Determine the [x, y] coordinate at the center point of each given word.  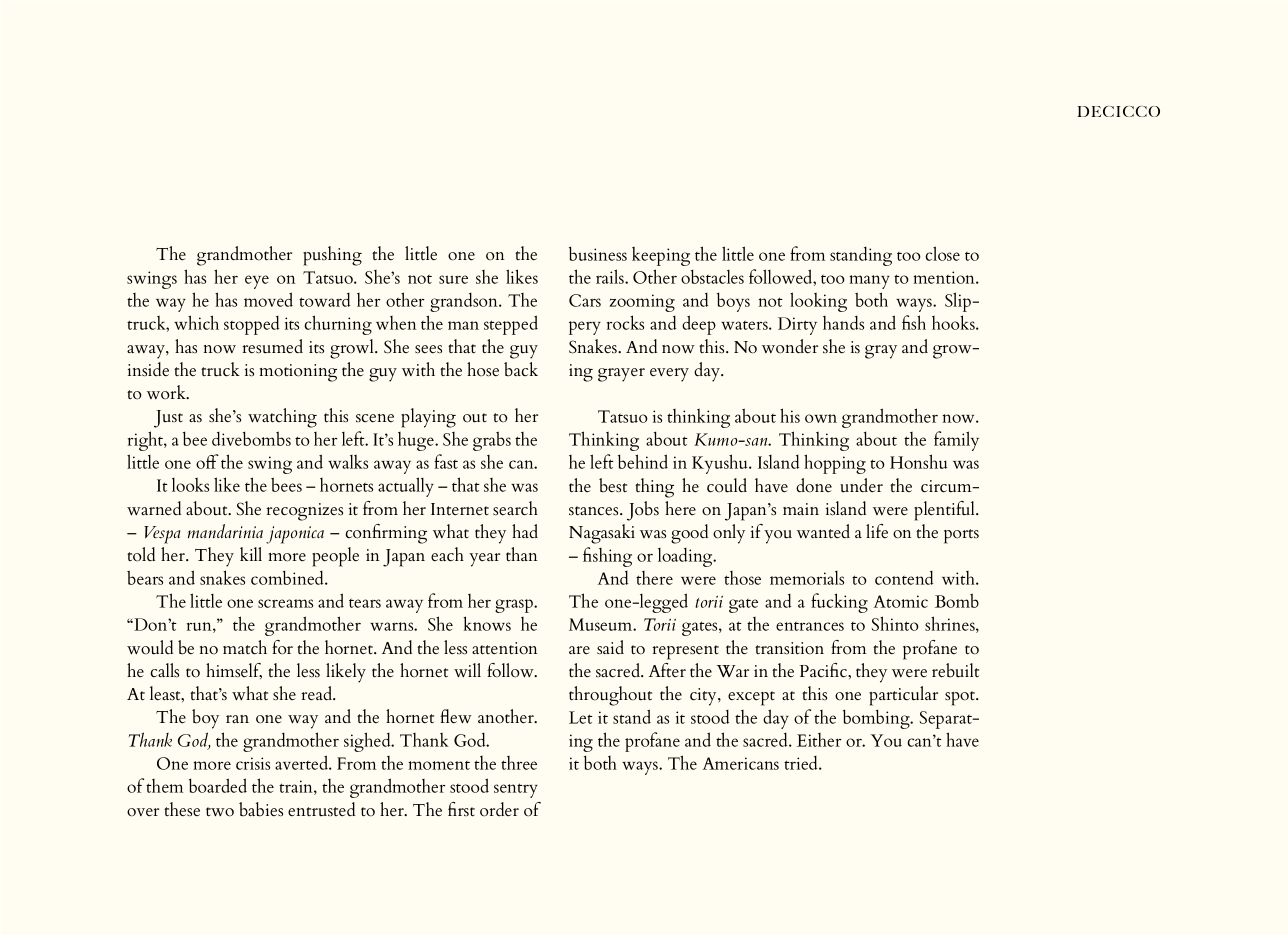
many [869, 282]
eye [257, 282]
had [525, 531]
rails [611, 276]
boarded [218, 785]
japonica [295, 535]
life [877, 531]
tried [802, 763]
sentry [516, 790]
